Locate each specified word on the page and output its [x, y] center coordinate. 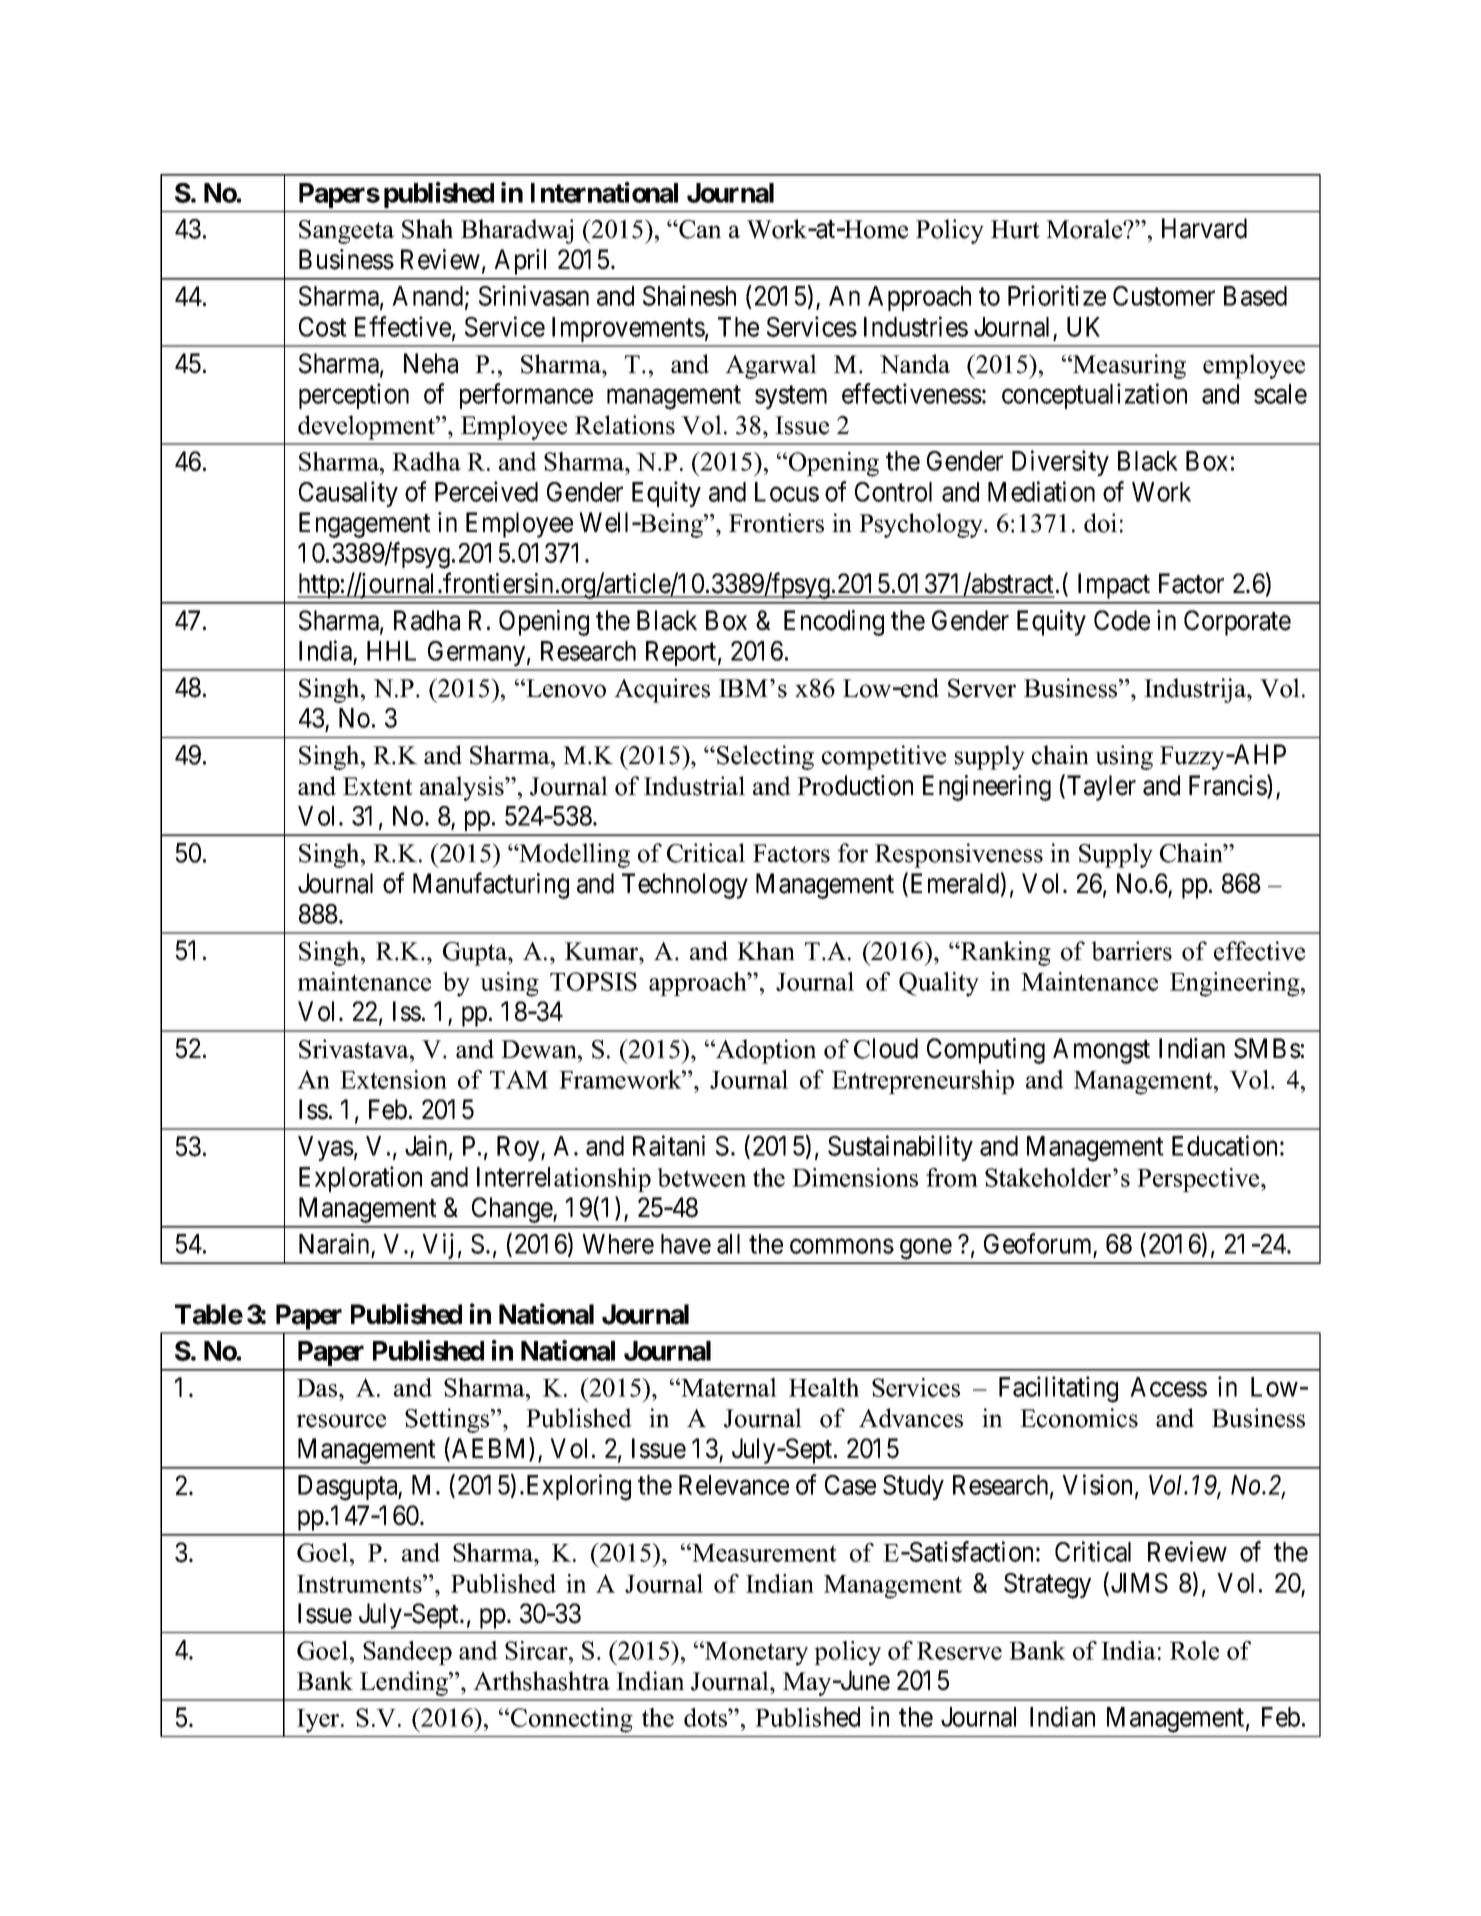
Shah [427, 229]
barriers [1131, 951]
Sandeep [407, 1653]
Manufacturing [491, 885]
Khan [766, 950]
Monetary [755, 1653]
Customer [1164, 296]
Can [699, 229]
